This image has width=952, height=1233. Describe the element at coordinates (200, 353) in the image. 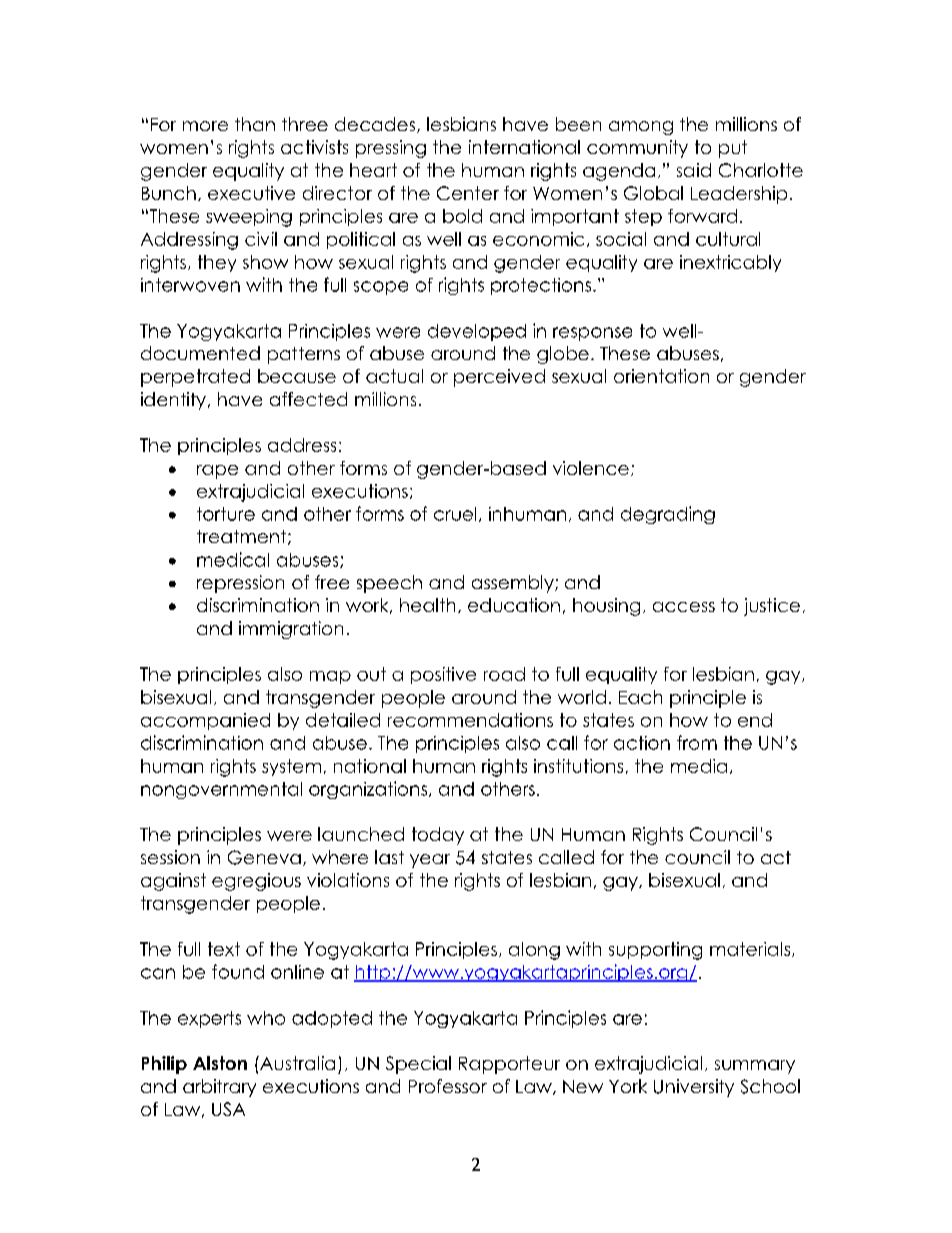

I see `documented` at that location.
